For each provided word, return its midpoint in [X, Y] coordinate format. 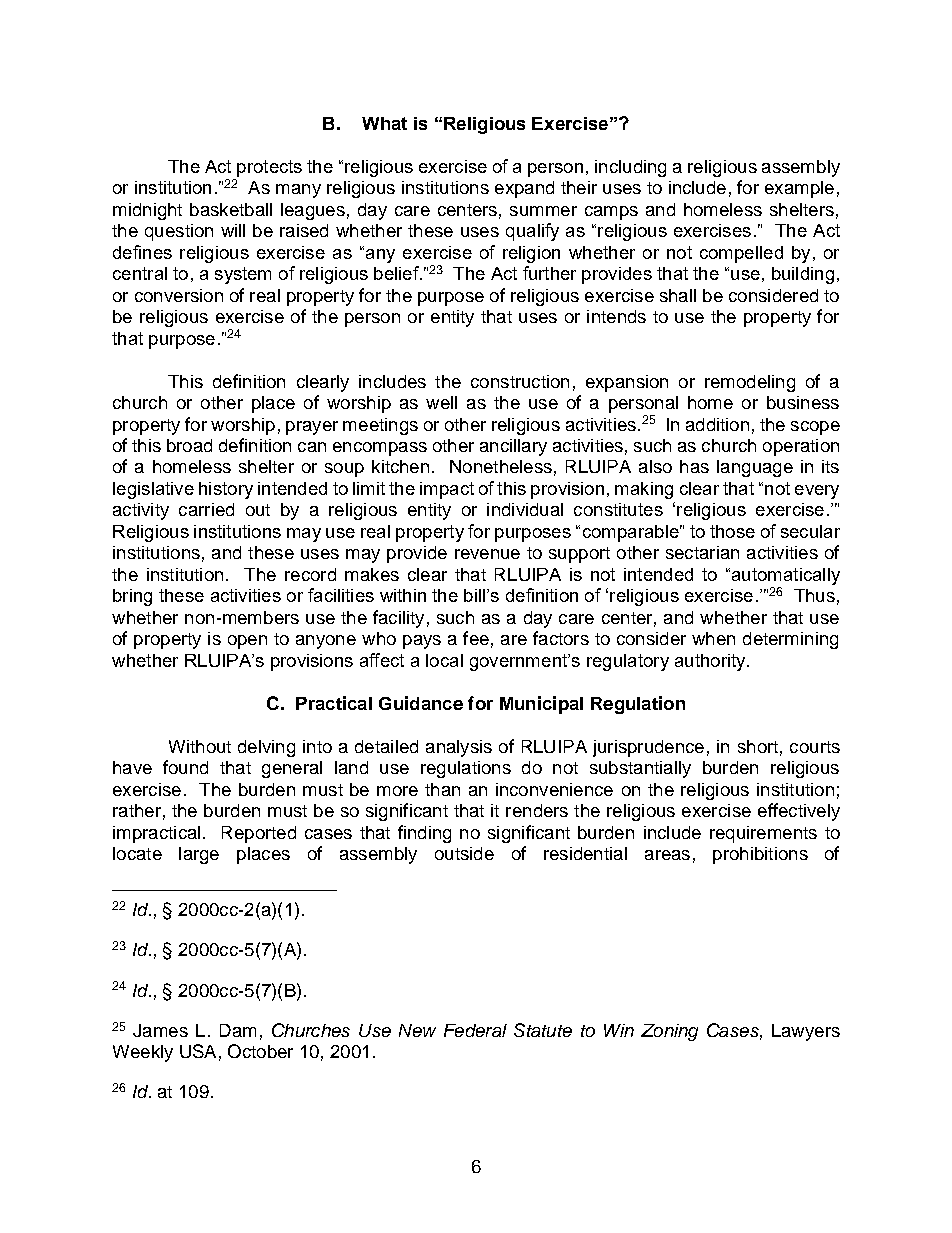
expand [524, 189]
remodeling [750, 383]
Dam [238, 1030]
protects [269, 168]
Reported [259, 834]
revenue [487, 554]
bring [132, 597]
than [442, 789]
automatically [784, 576]
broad [189, 445]
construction [520, 381]
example [799, 189]
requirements [763, 834]
